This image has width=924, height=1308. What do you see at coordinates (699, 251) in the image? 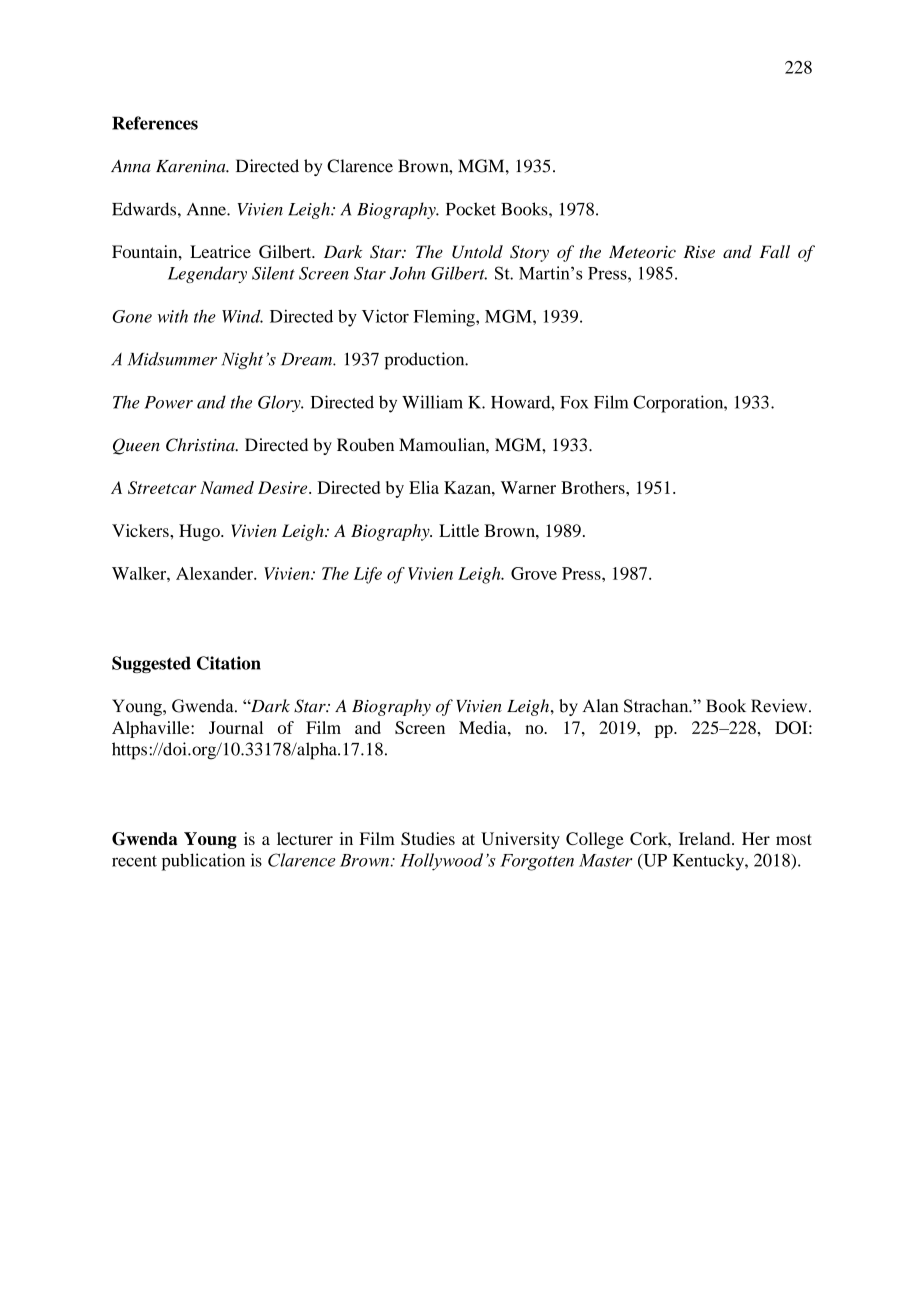
I see `Rise` at bounding box center [699, 251].
